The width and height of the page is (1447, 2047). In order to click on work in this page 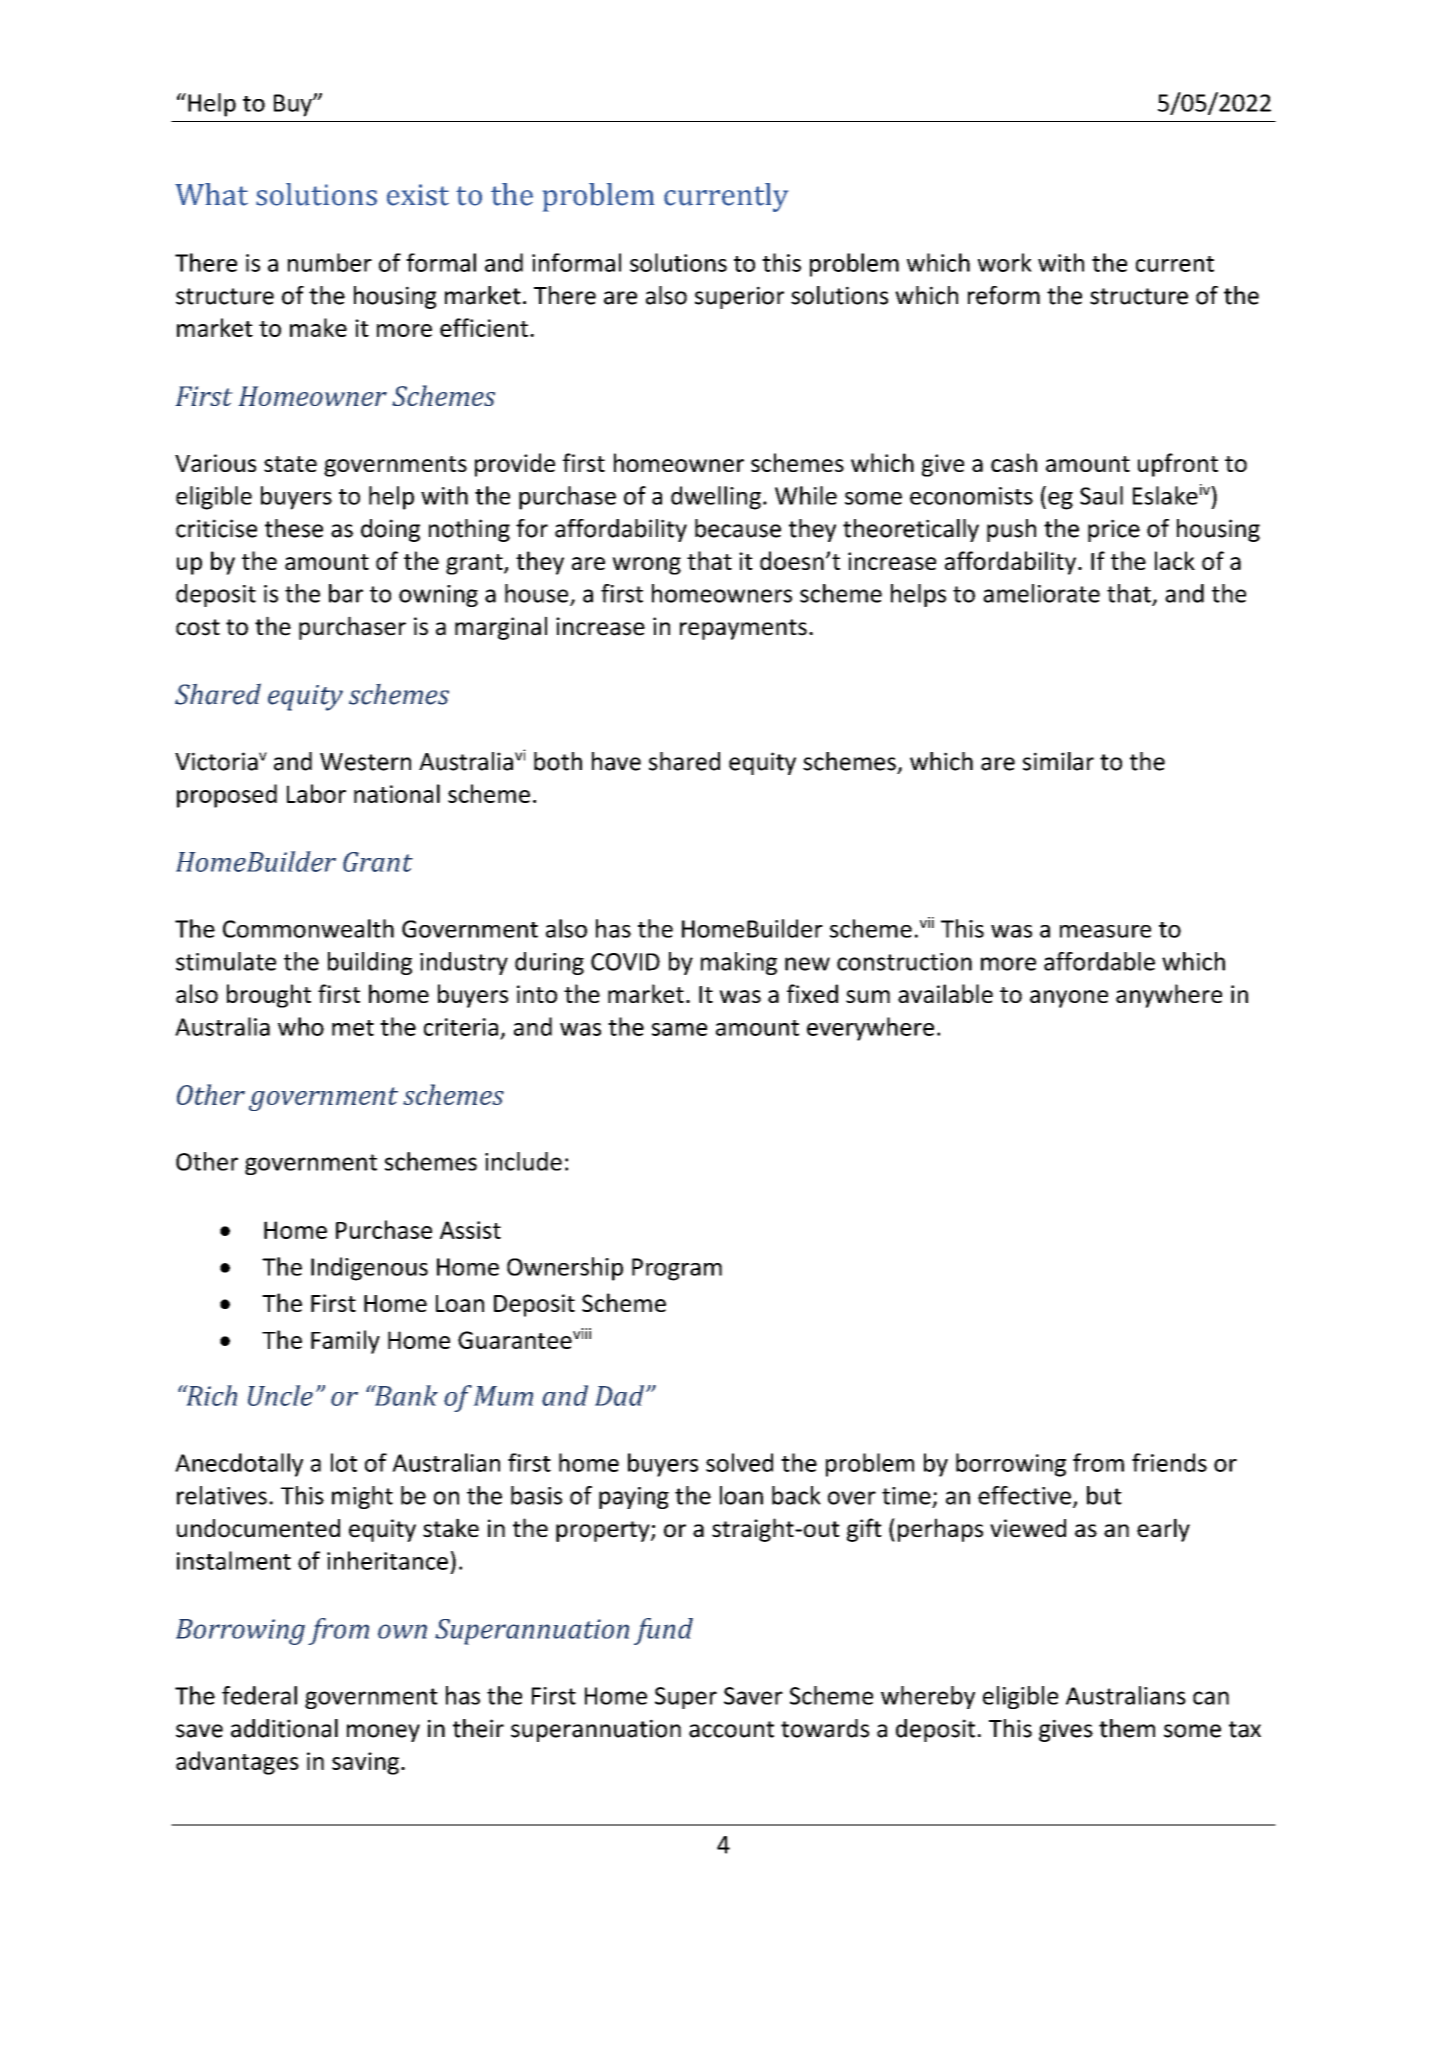, I will do `click(1005, 262)`.
